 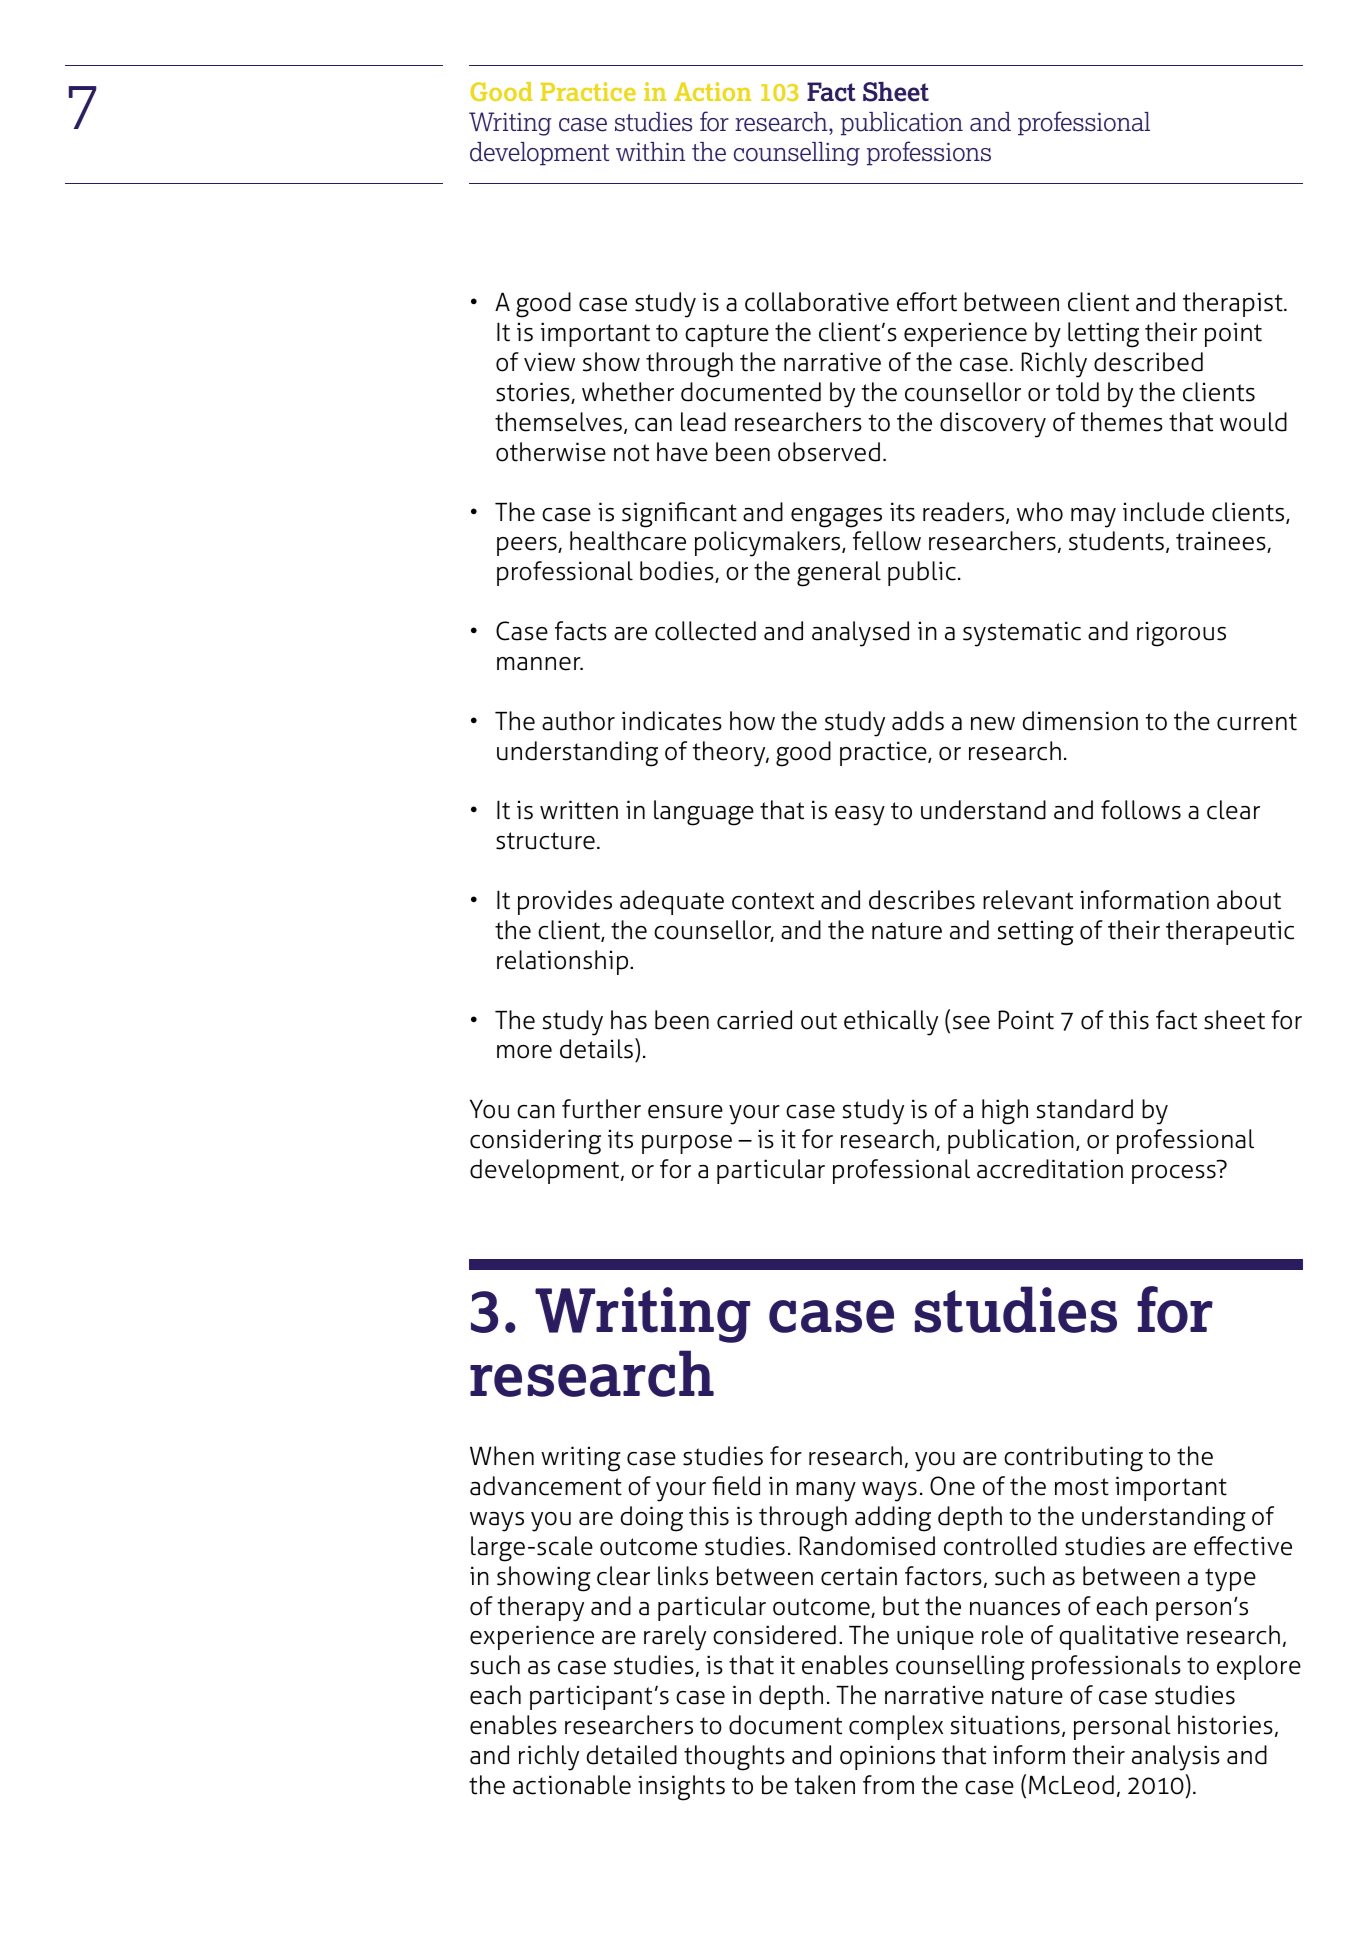 What do you see at coordinates (650, 151) in the screenshot?
I see `within` at bounding box center [650, 151].
